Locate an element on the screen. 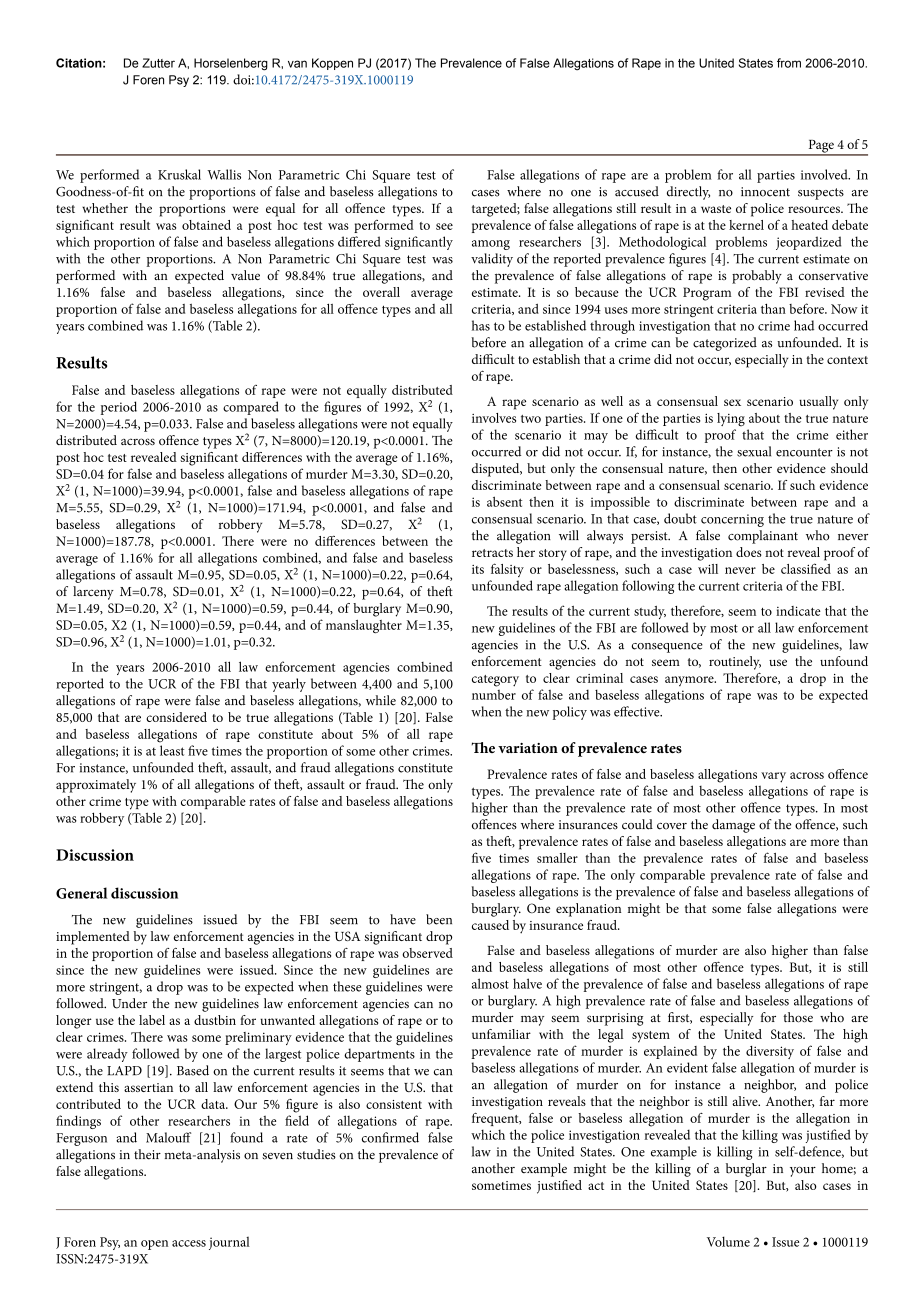 The image size is (924, 1308). open is located at coordinates (154, 1245).
